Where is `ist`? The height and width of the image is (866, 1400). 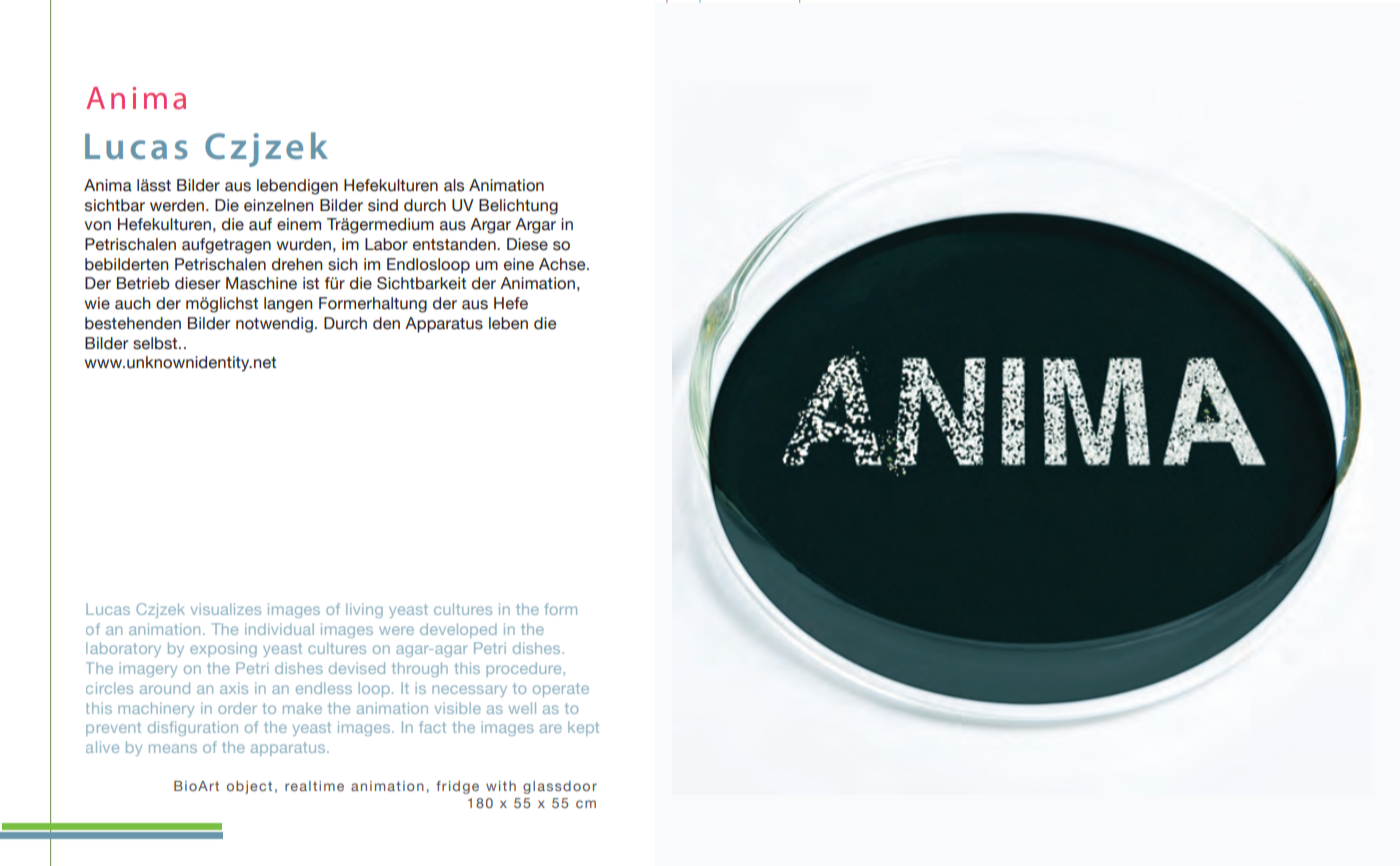 ist is located at coordinates (311, 283).
